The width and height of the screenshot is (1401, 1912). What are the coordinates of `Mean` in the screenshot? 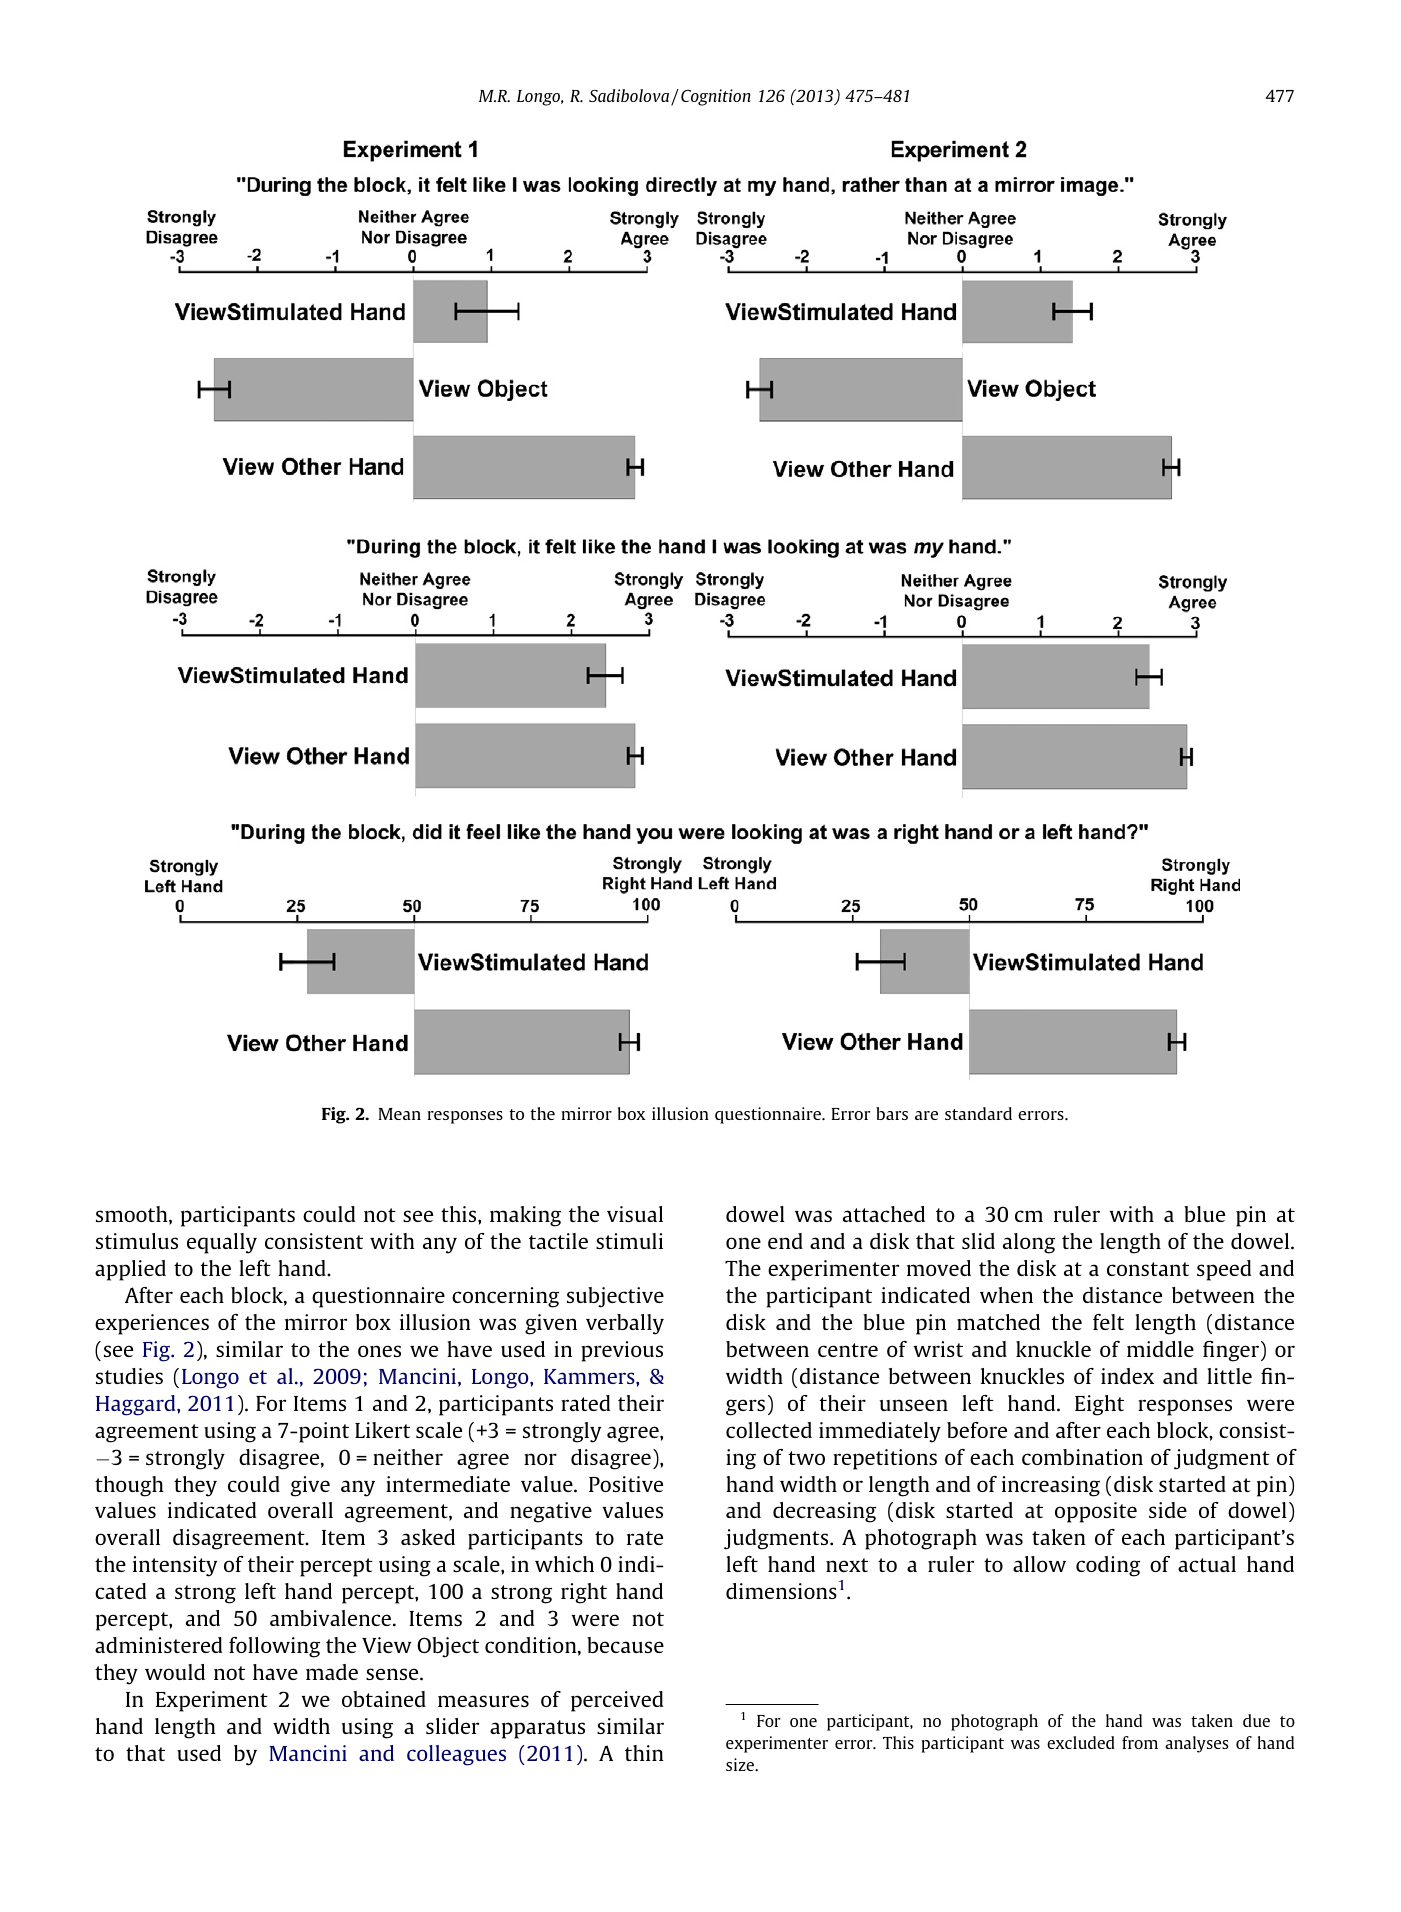 It's located at (399, 1114).
